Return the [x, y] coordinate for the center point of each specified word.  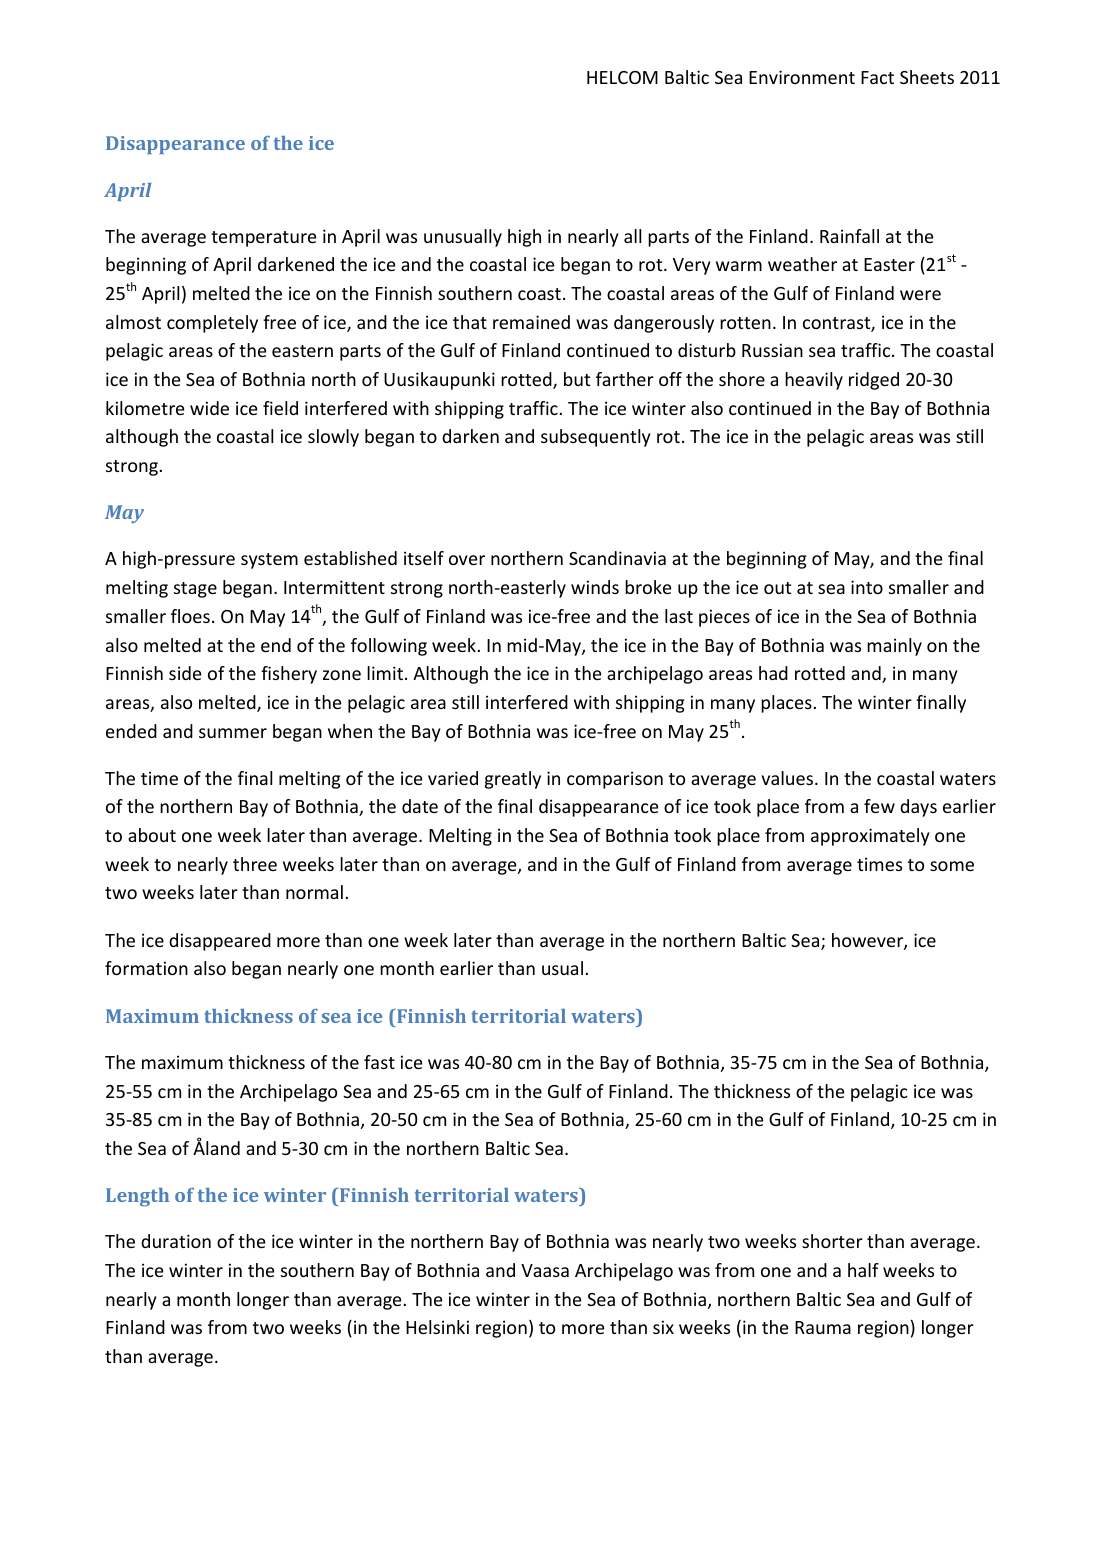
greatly [513, 780]
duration [176, 1241]
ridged [874, 381]
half [863, 1270]
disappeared [220, 942]
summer [233, 733]
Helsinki [437, 1327]
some [952, 866]
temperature [264, 239]
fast [379, 1062]
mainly [894, 647]
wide [209, 408]
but [577, 379]
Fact [877, 77]
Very [692, 266]
